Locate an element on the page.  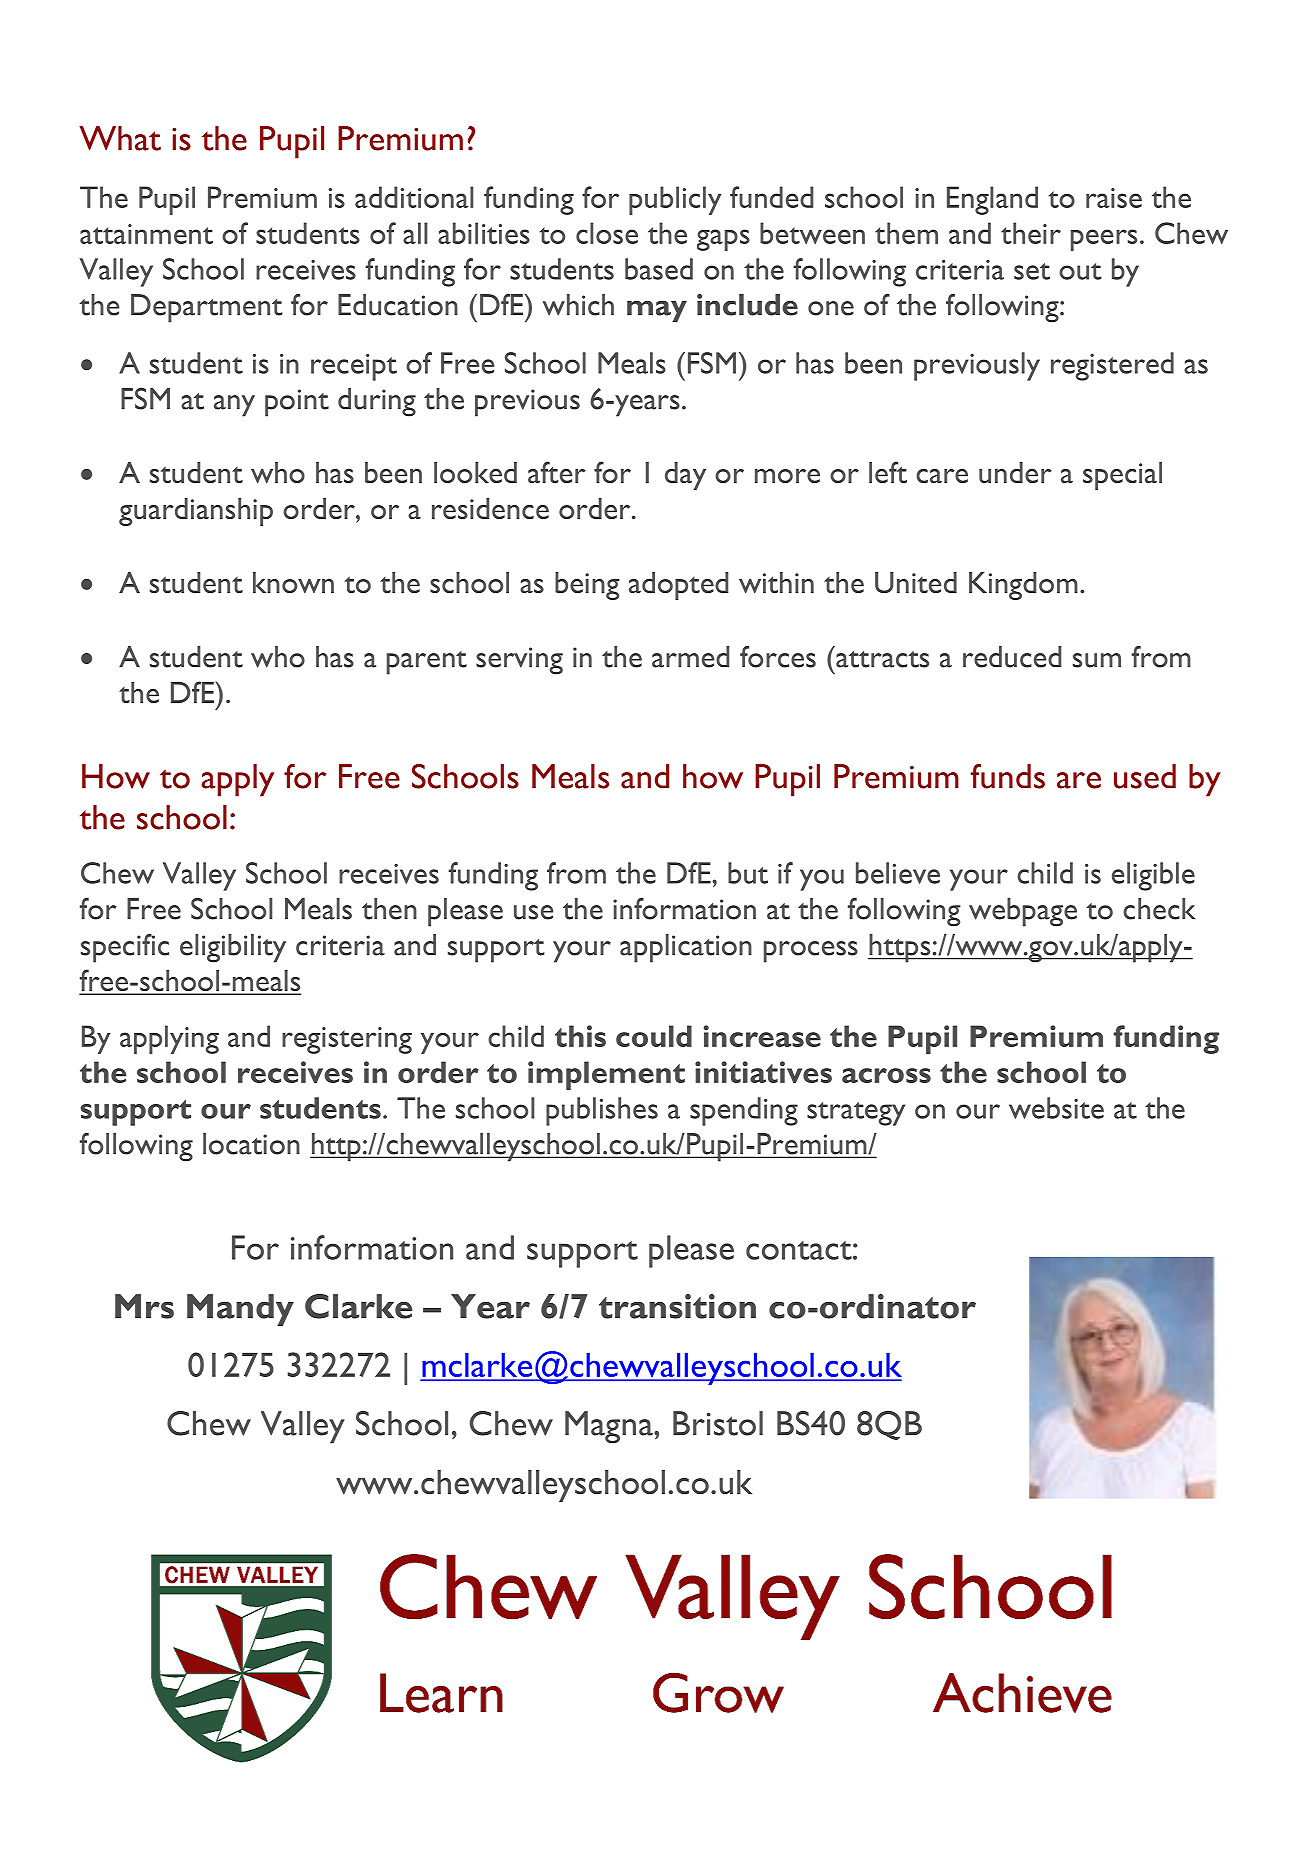
Magna is located at coordinates (610, 1427).
